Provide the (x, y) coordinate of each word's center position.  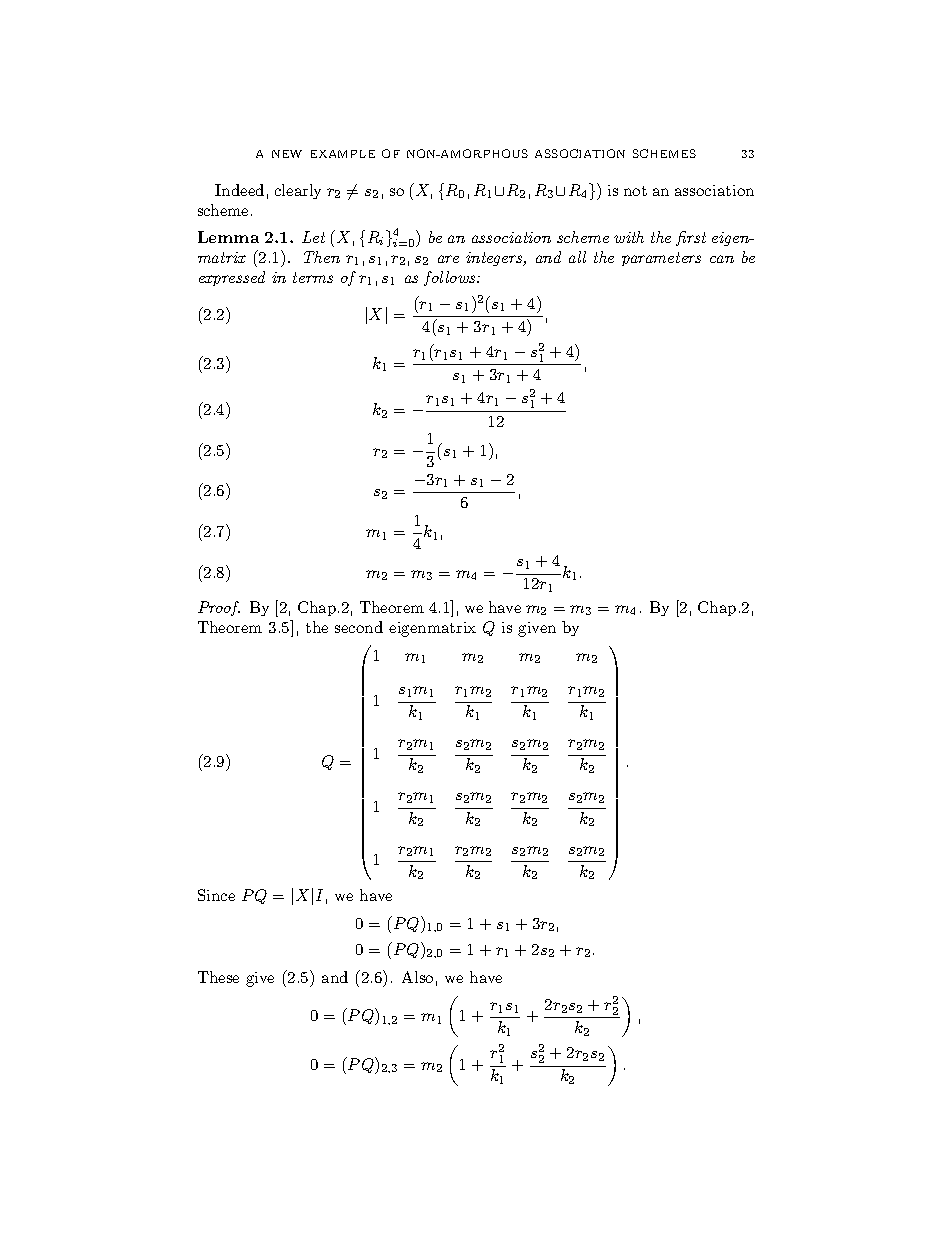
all (577, 257)
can (722, 259)
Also (417, 977)
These (218, 977)
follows (451, 278)
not (635, 191)
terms (313, 277)
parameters (661, 259)
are (448, 259)
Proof (219, 608)
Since (216, 895)
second (359, 627)
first (691, 238)
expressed (232, 278)
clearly (298, 191)
